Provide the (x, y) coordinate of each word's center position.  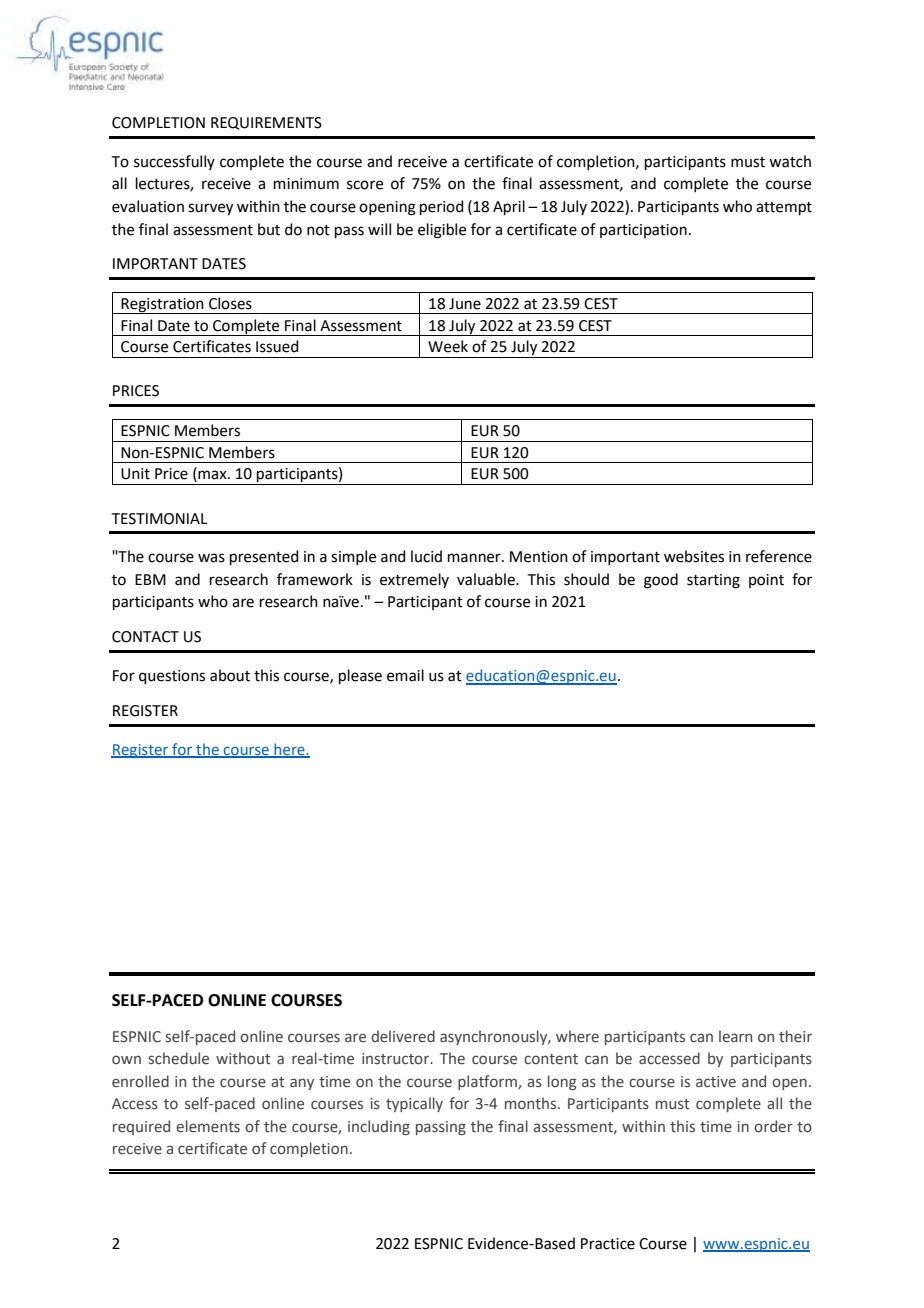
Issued (277, 346)
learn (735, 1036)
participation (643, 231)
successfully (174, 162)
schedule (179, 1058)
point (766, 581)
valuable (487, 579)
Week (448, 346)
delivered (403, 1036)
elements (208, 1126)
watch (790, 161)
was (211, 558)
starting (713, 581)
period (442, 207)
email (405, 675)
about (230, 675)
